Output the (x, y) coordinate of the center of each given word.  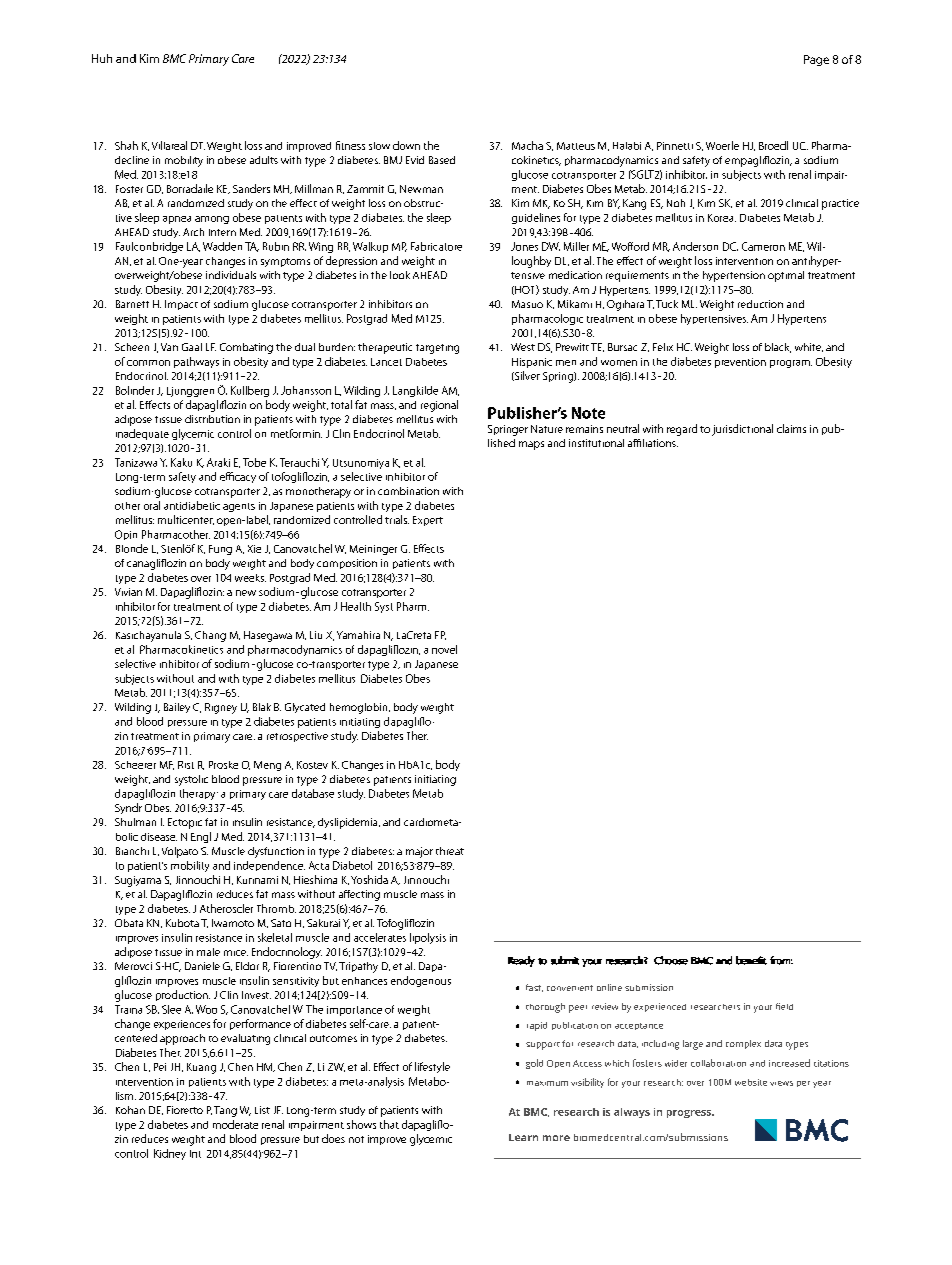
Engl (201, 837)
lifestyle (432, 1067)
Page (816, 60)
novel (444, 649)
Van (169, 347)
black (778, 348)
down (406, 145)
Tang (225, 1111)
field (784, 1006)
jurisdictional (742, 430)
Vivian (128, 592)
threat (450, 851)
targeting (437, 349)
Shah (126, 145)
